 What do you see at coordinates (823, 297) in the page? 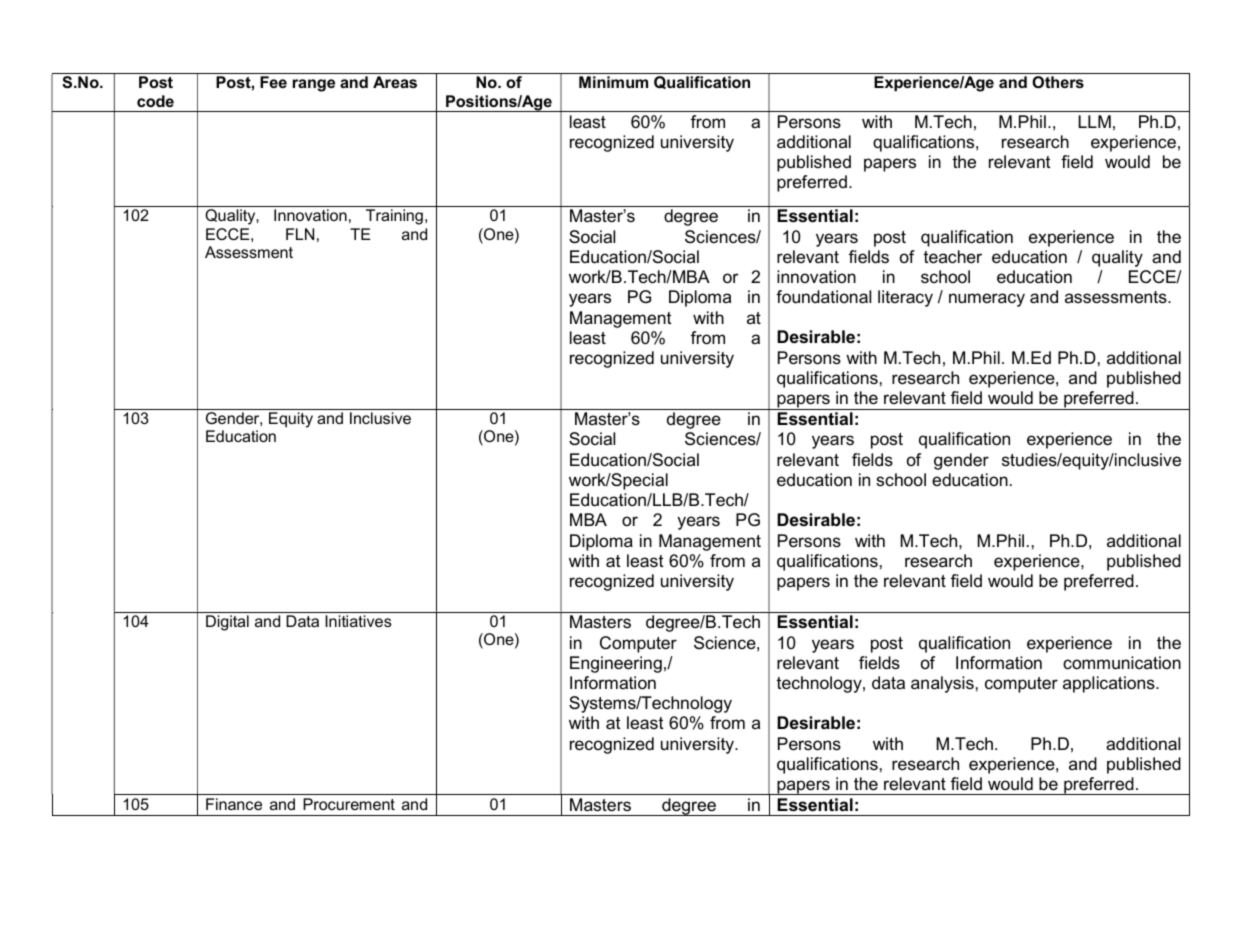
I see `foundational` at bounding box center [823, 297].
